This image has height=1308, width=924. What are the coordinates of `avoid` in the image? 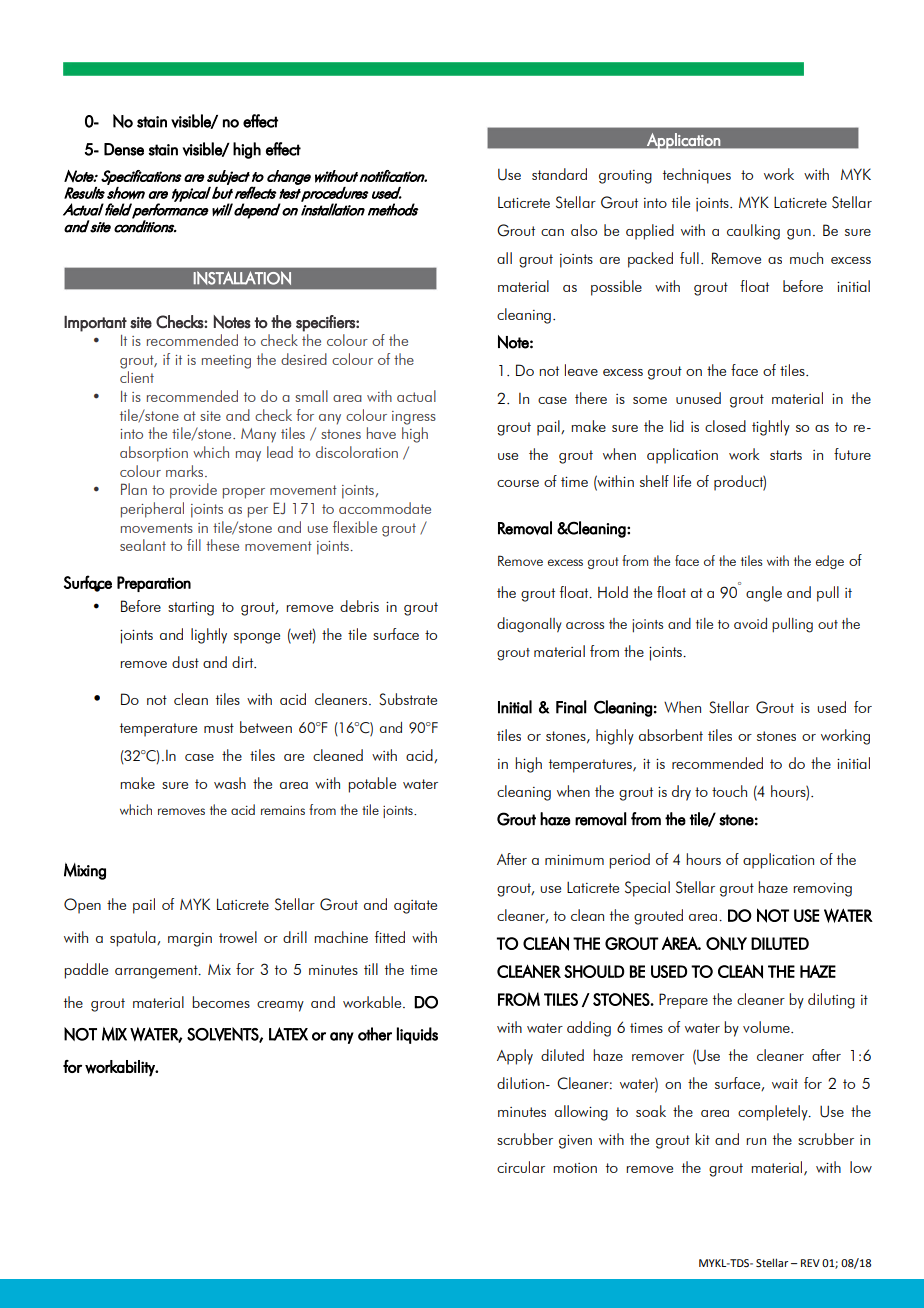 It's located at (750, 623).
